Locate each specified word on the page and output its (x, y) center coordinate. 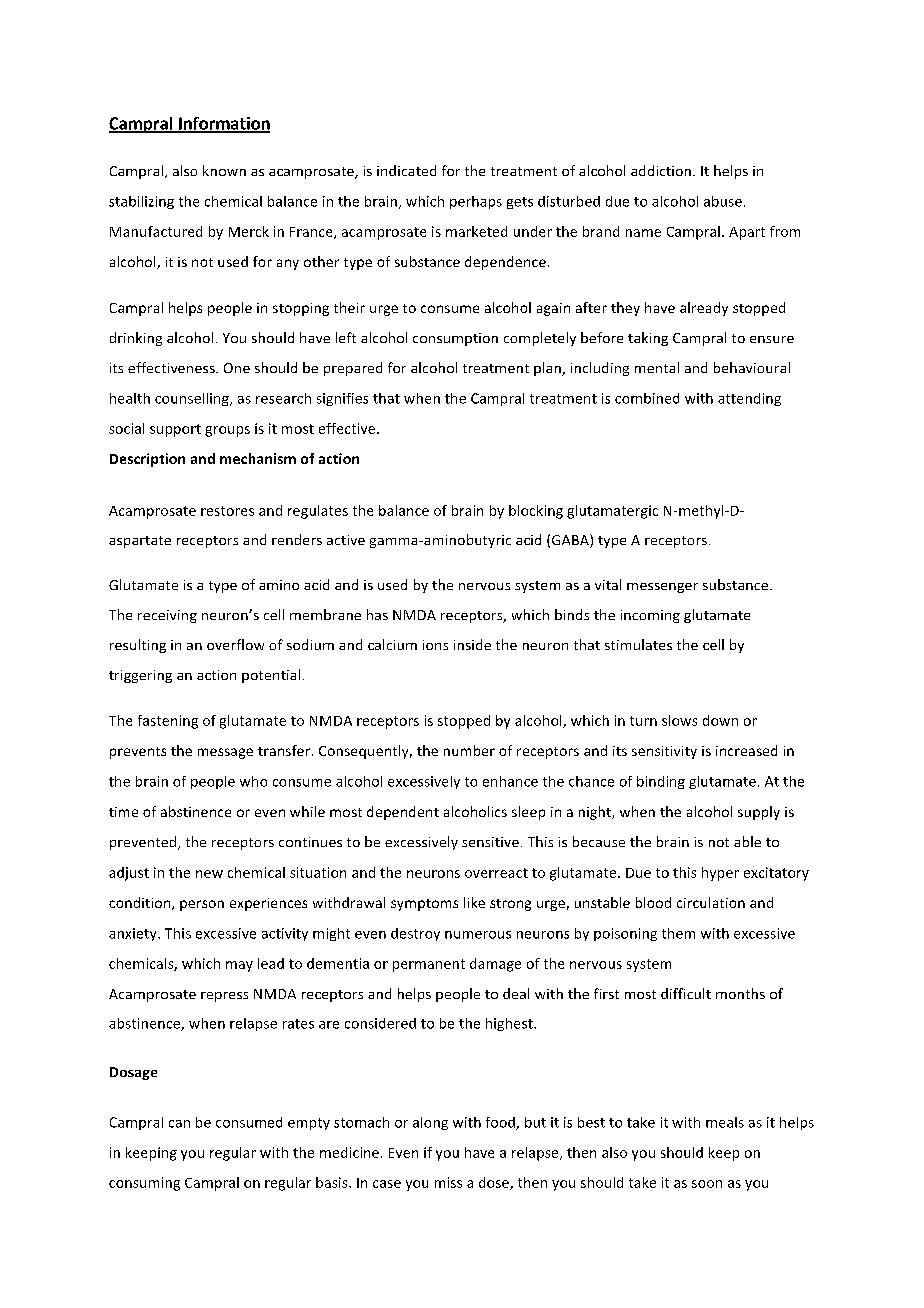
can (179, 1124)
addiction (661, 170)
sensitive (490, 842)
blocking (536, 512)
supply (759, 813)
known (224, 170)
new (209, 874)
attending (749, 399)
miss (448, 1182)
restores (227, 511)
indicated (406, 170)
